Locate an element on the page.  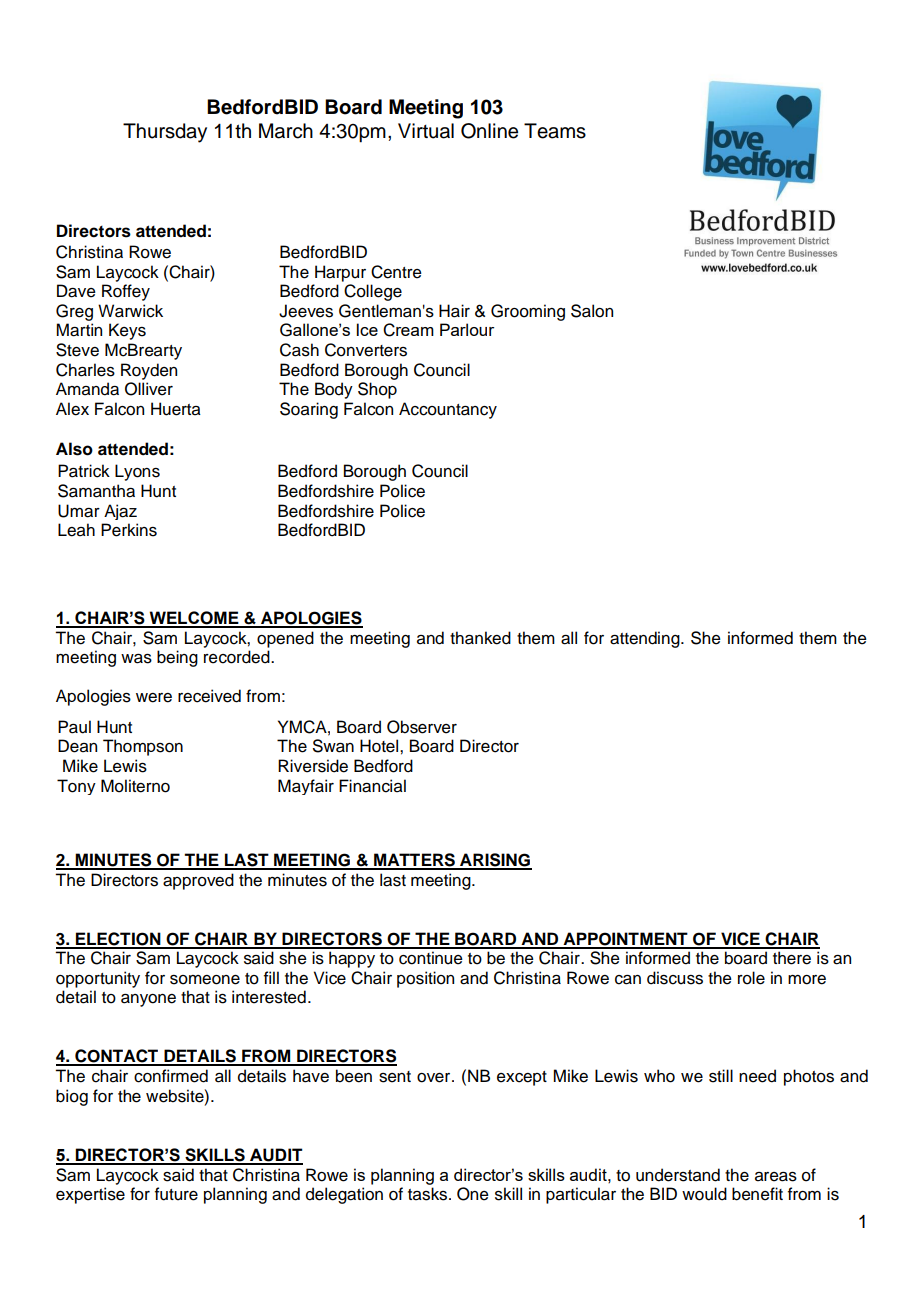
would is located at coordinates (704, 1194).
